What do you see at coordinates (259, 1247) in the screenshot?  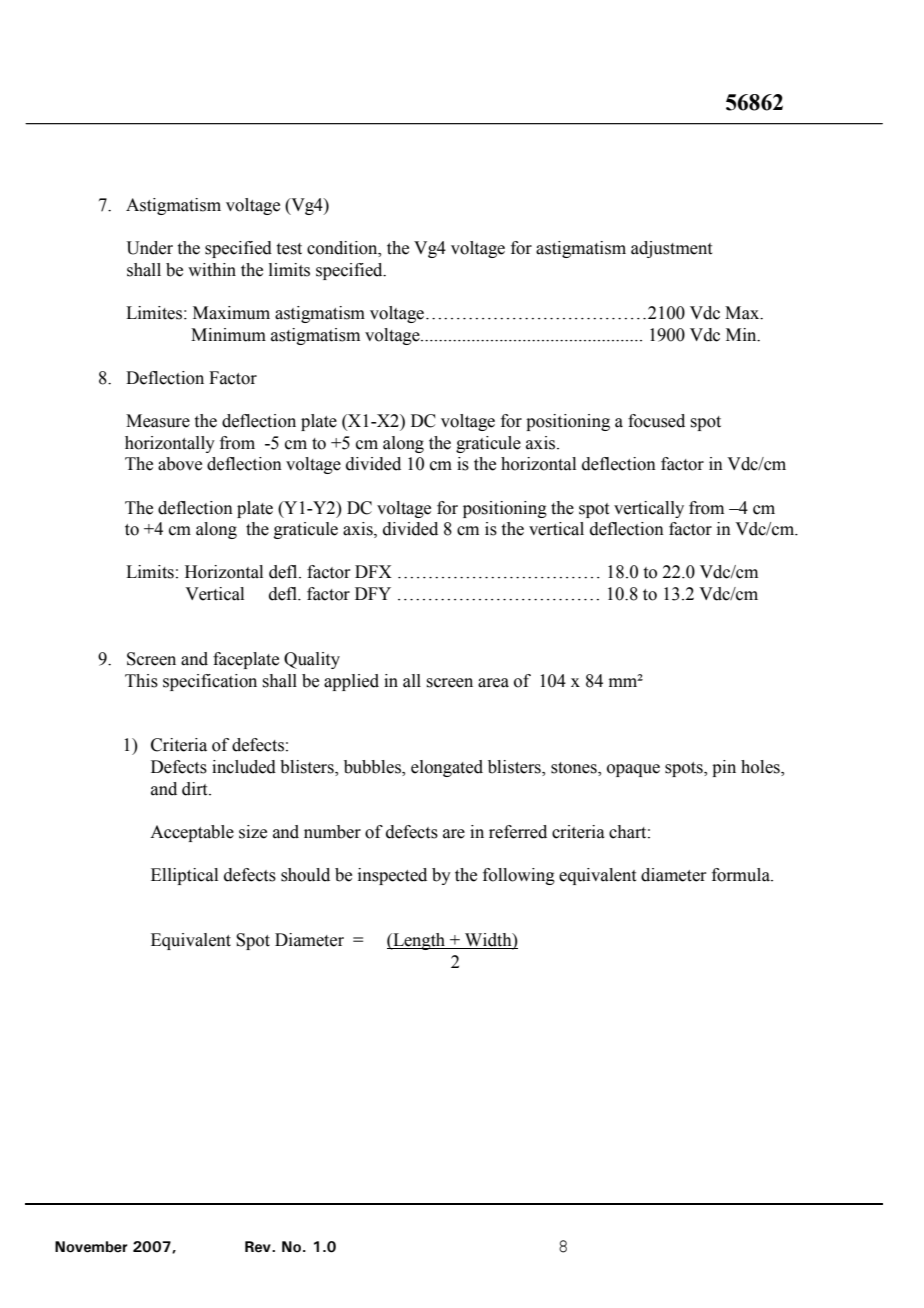 I see `Rev` at bounding box center [259, 1247].
